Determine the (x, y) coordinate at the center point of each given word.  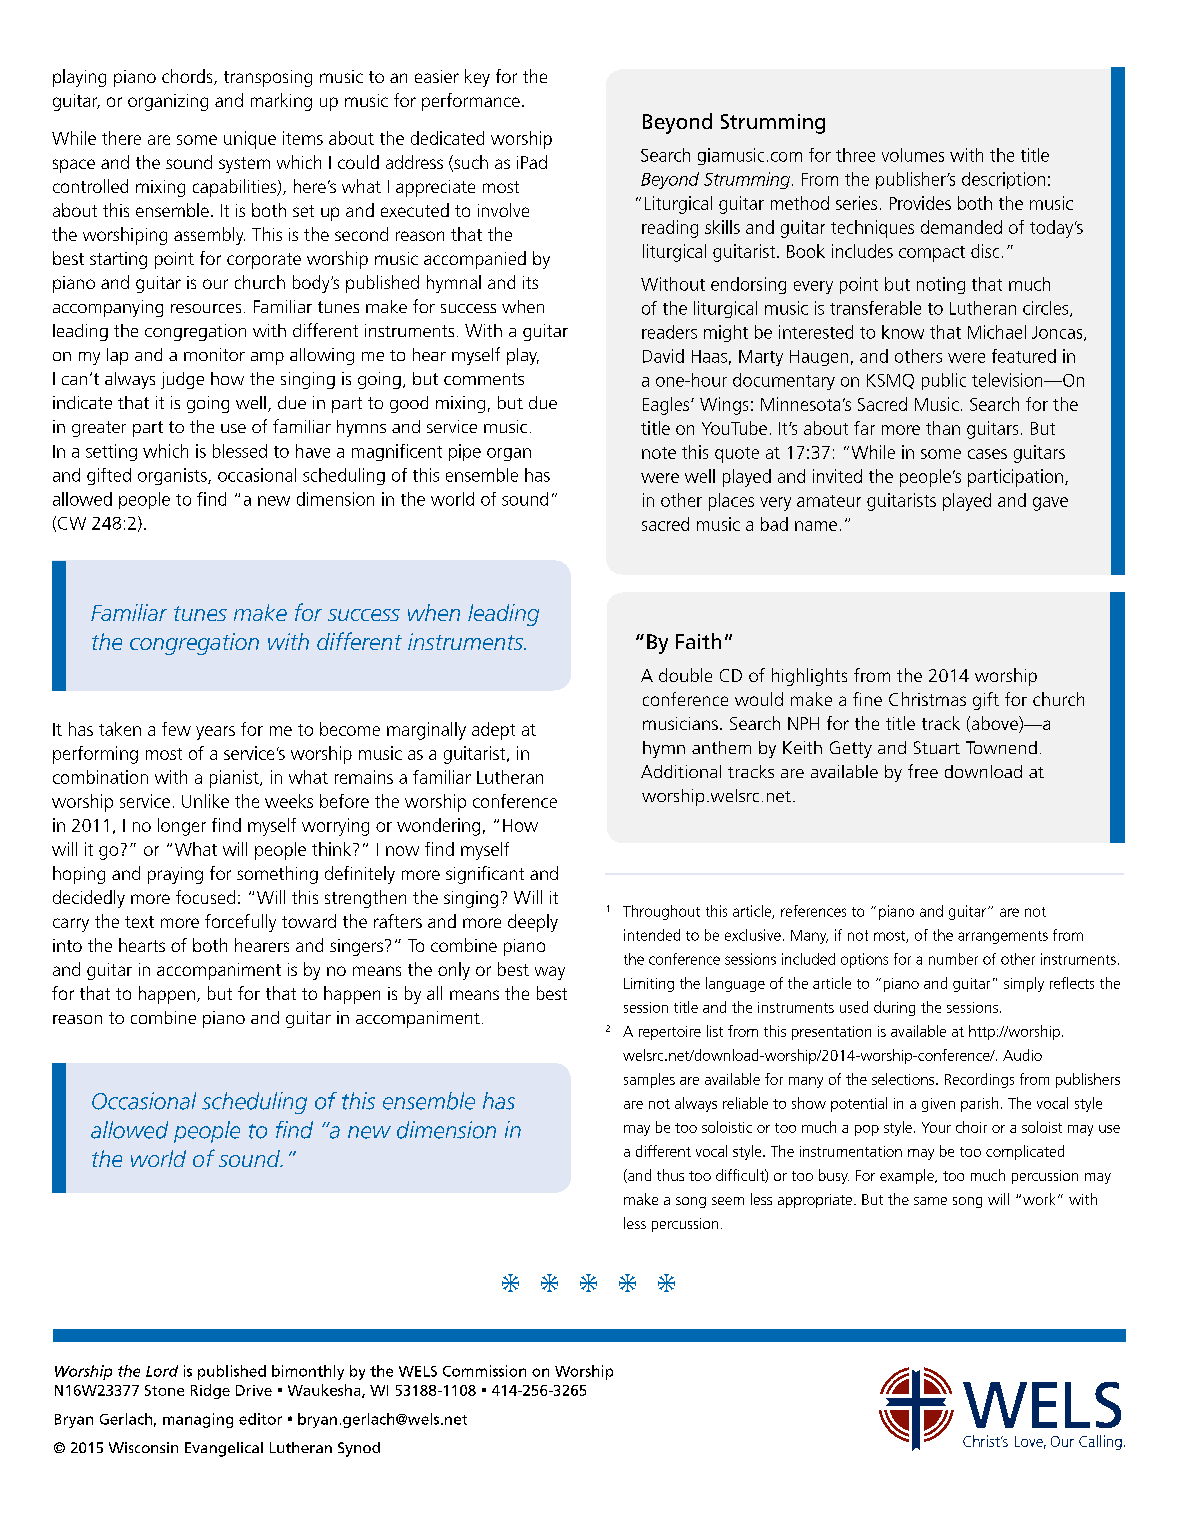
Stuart (937, 747)
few (176, 729)
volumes (913, 155)
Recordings (979, 1080)
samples (649, 1080)
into (67, 945)
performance (471, 102)
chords (188, 77)
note (659, 453)
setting (111, 452)
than (943, 428)
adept (493, 731)
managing (198, 1420)
